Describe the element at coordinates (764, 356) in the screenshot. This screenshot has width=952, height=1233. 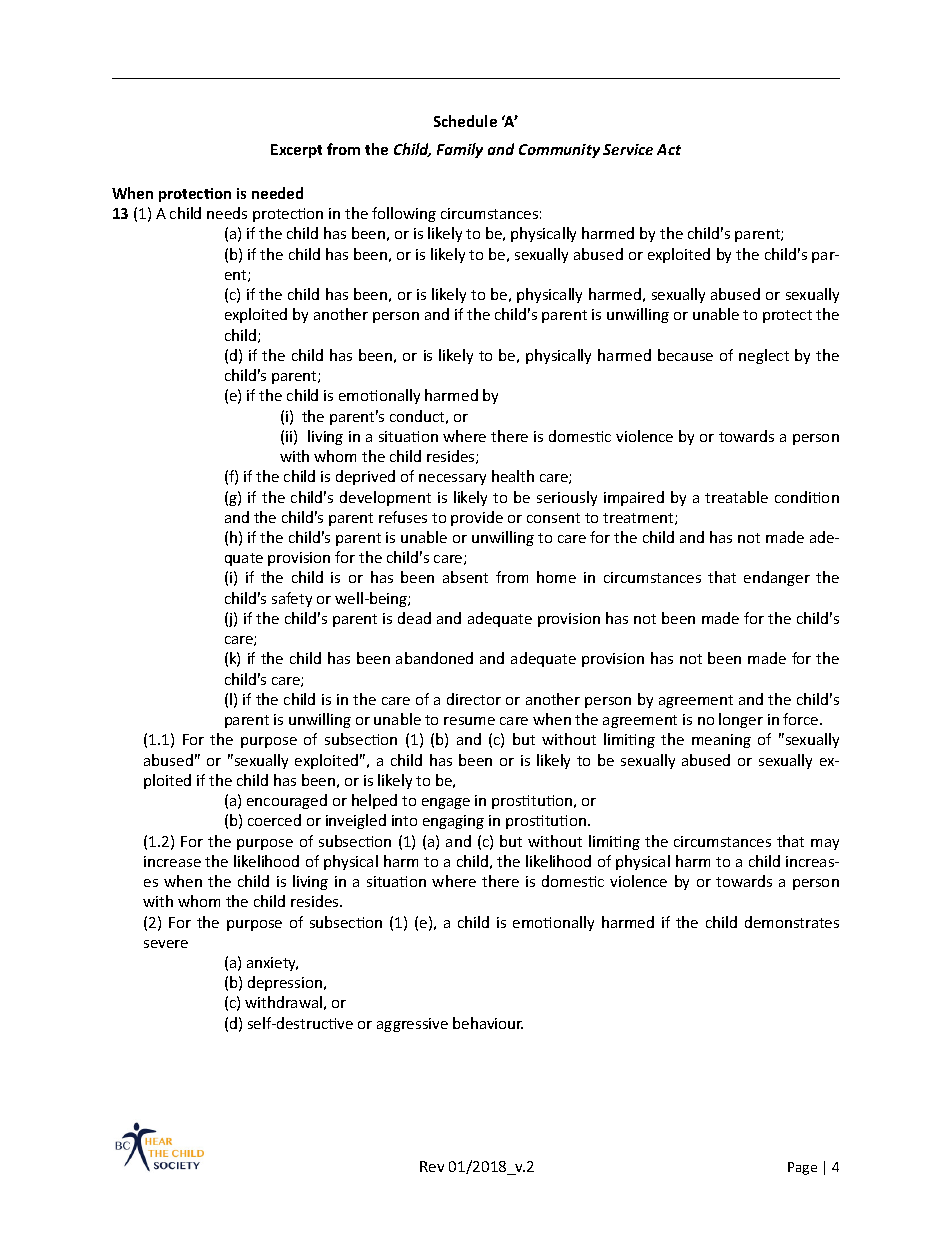
I see `neglect` at that location.
